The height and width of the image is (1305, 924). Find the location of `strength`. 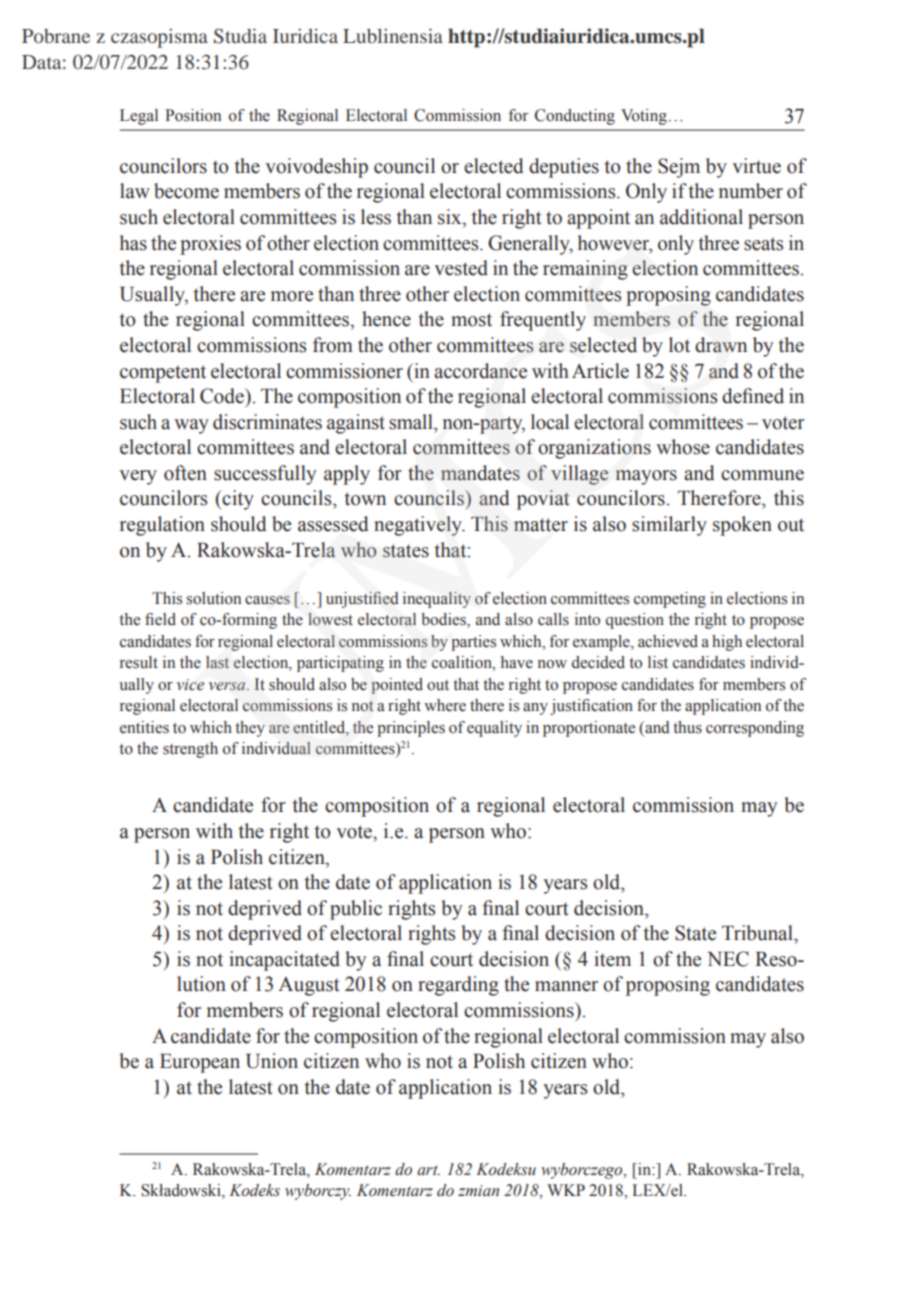

strength is located at coordinates (190, 750).
